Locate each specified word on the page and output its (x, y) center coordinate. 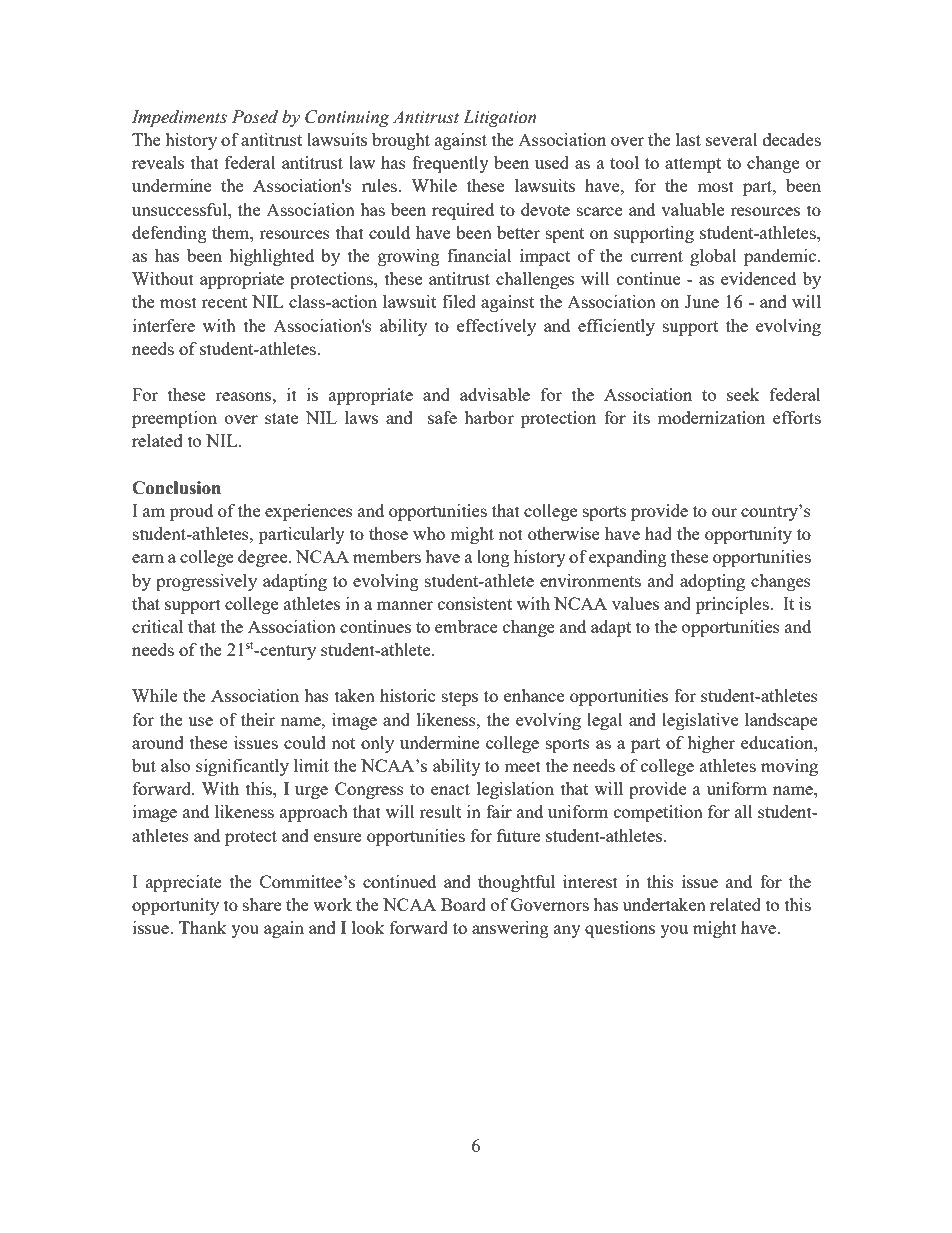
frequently (450, 164)
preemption (174, 419)
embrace (466, 626)
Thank (203, 927)
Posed (255, 117)
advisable (495, 394)
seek (743, 394)
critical (157, 626)
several (732, 139)
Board (463, 904)
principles (733, 605)
